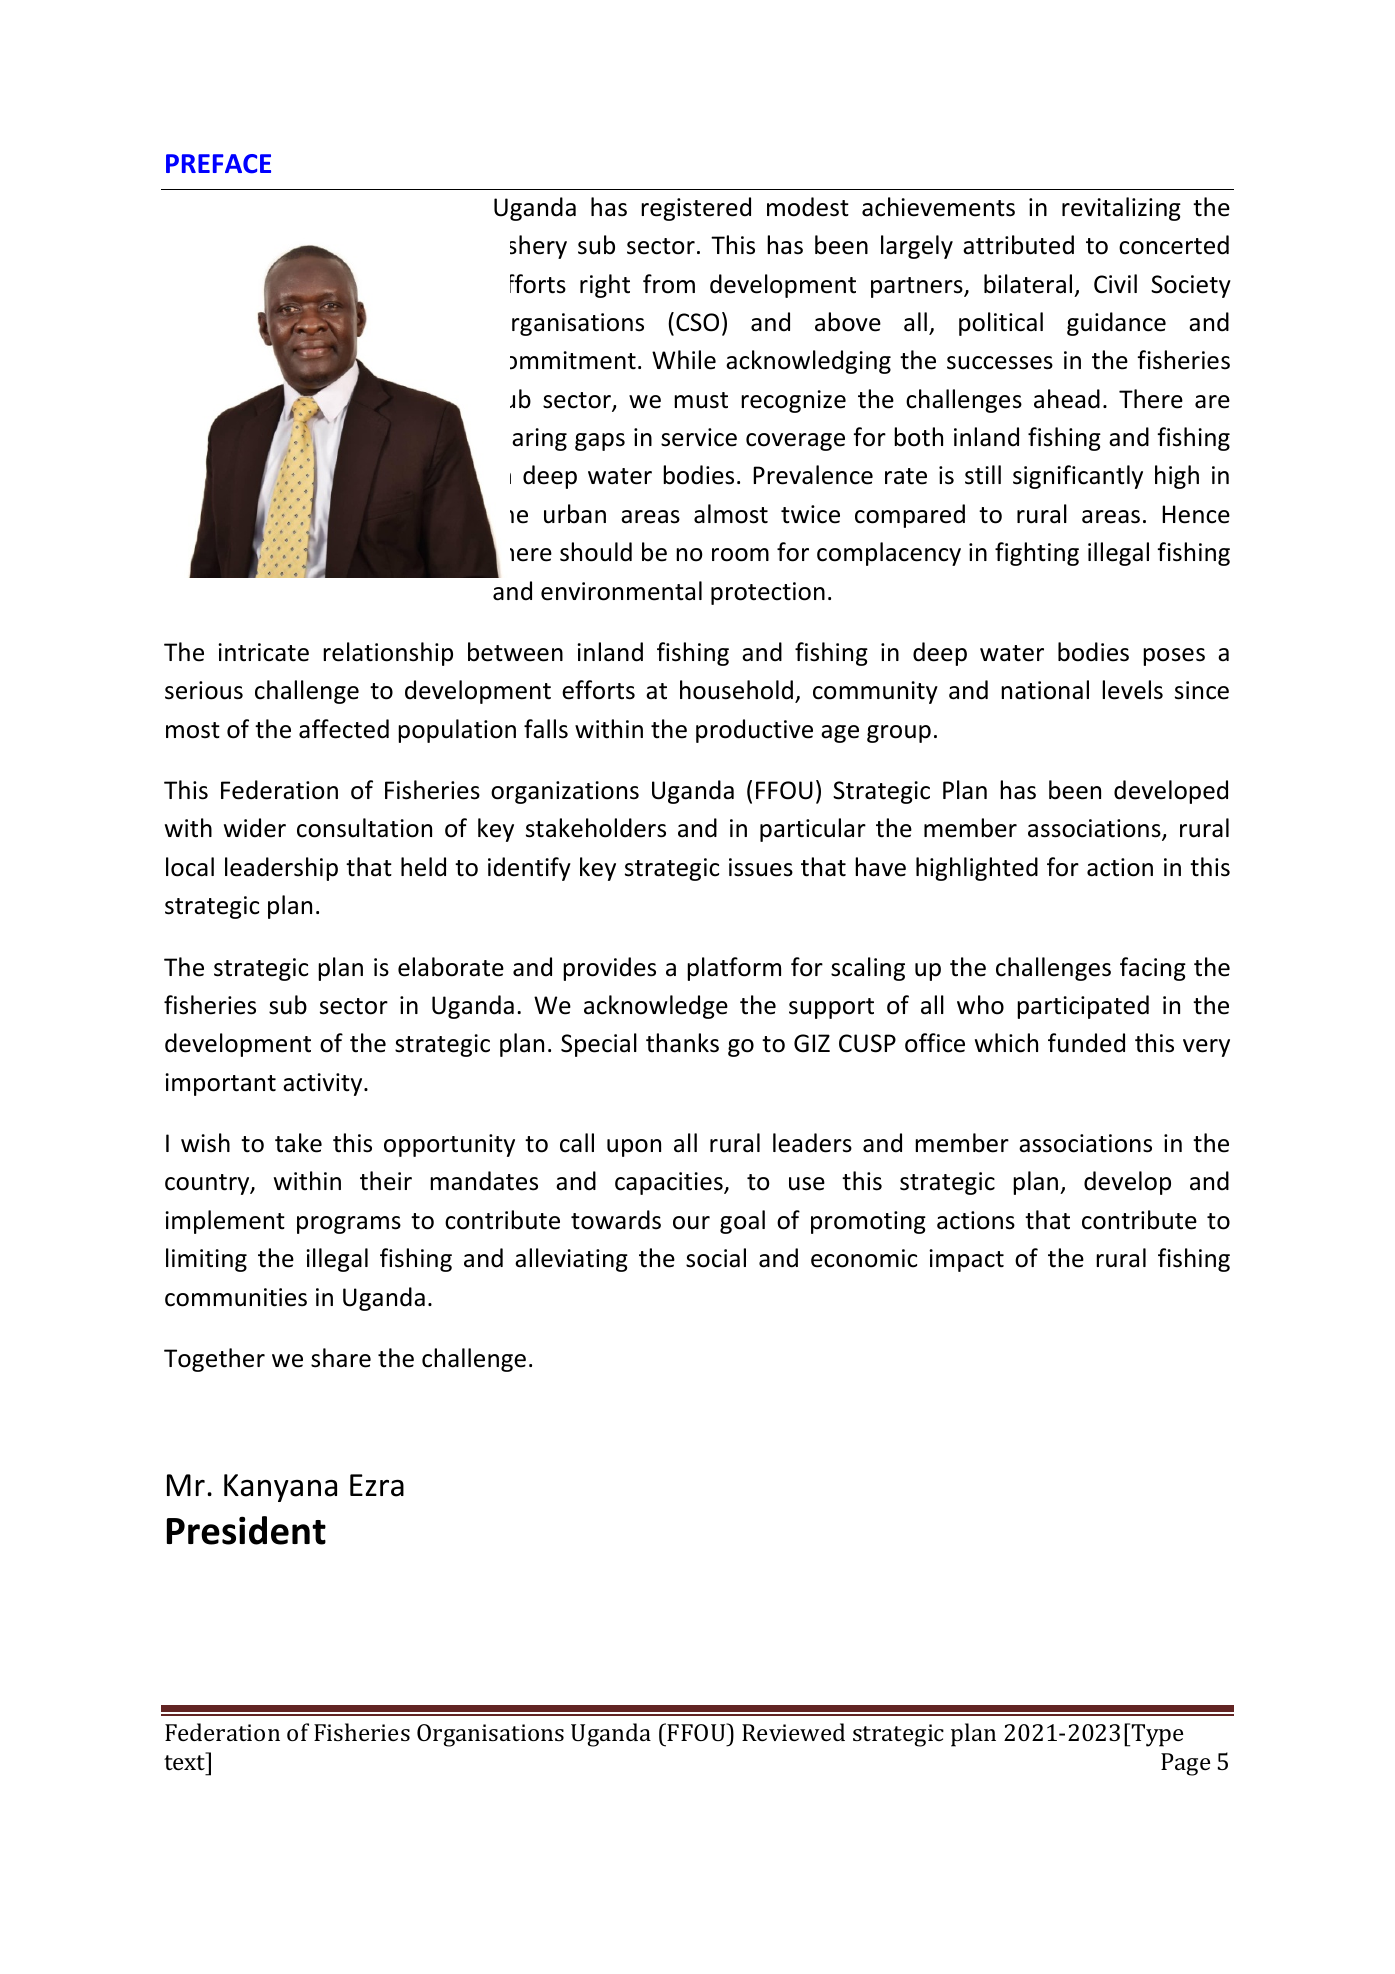  Describe the element at coordinates (734, 969) in the document. I see `platform` at that location.
